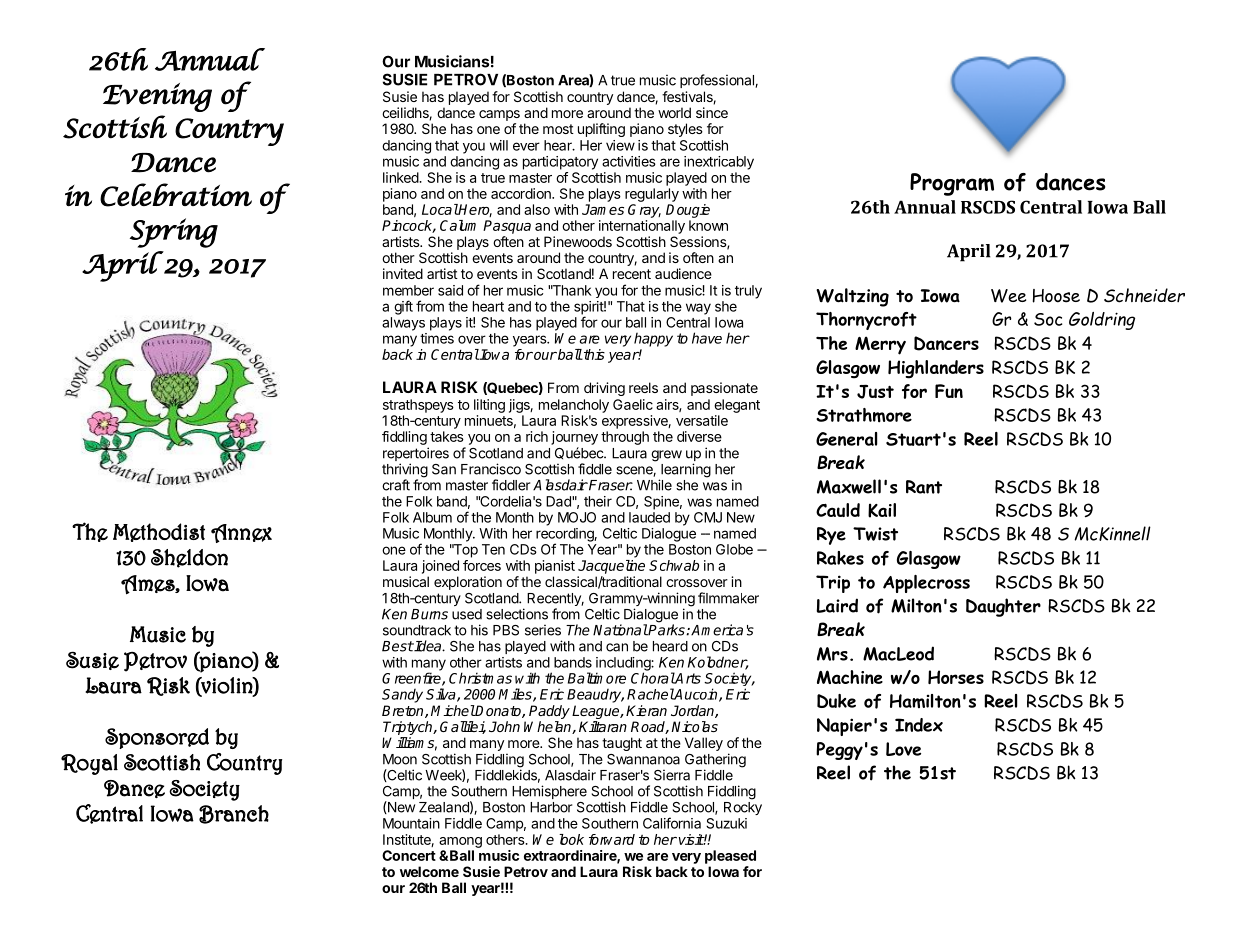 The image size is (1233, 952). Describe the element at coordinates (157, 738) in the page. I see `Sponsored` at that location.
